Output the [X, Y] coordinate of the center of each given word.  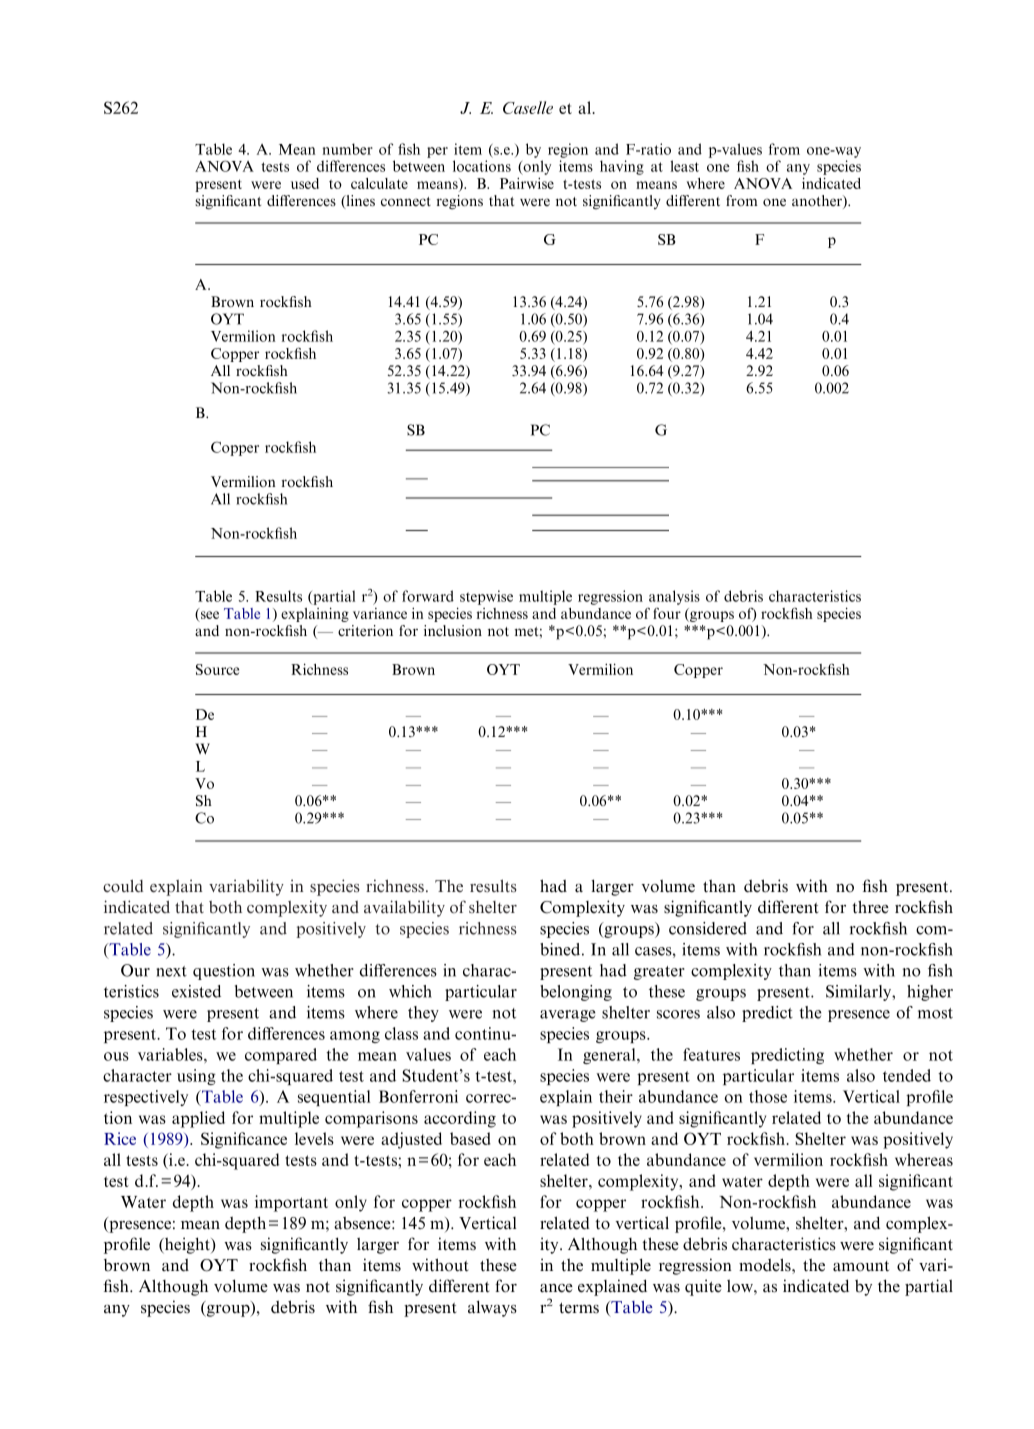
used [305, 183]
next [171, 971]
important [291, 1203]
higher [930, 993]
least [684, 166]
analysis [674, 597]
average [568, 1016]
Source [217, 669]
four [667, 613]
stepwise [486, 597]
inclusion [453, 630]
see [209, 616]
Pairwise [527, 183]
